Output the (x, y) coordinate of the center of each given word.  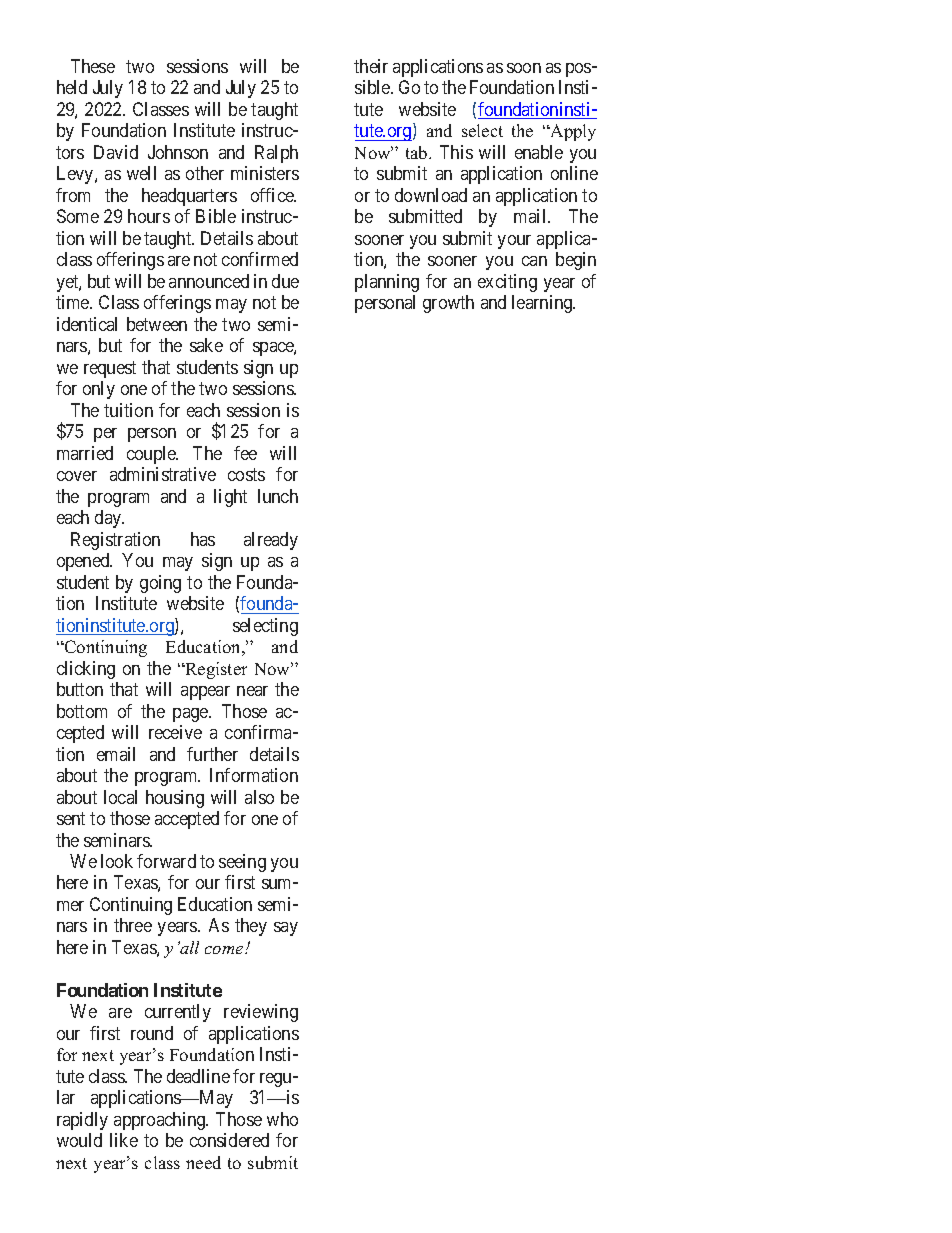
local (120, 797)
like (124, 1140)
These (93, 66)
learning (543, 304)
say (286, 929)
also (259, 797)
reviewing (261, 1013)
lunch (278, 496)
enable (539, 152)
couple (152, 455)
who (282, 1119)
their (371, 66)
